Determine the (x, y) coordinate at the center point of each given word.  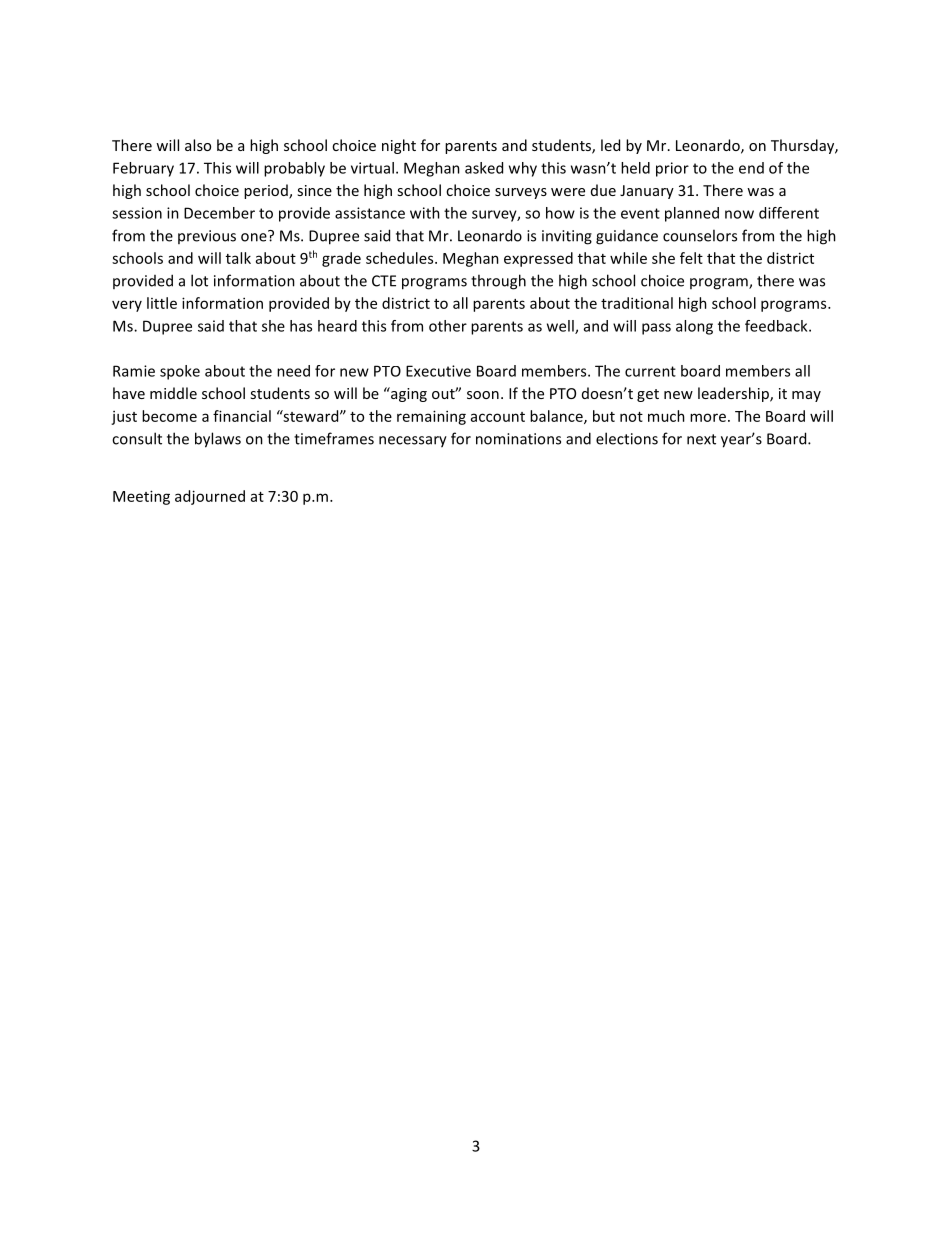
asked (484, 168)
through (498, 282)
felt (691, 258)
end (751, 168)
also (198, 145)
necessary (413, 442)
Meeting (141, 497)
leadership (734, 394)
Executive (438, 371)
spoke (180, 372)
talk (238, 258)
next (701, 439)
